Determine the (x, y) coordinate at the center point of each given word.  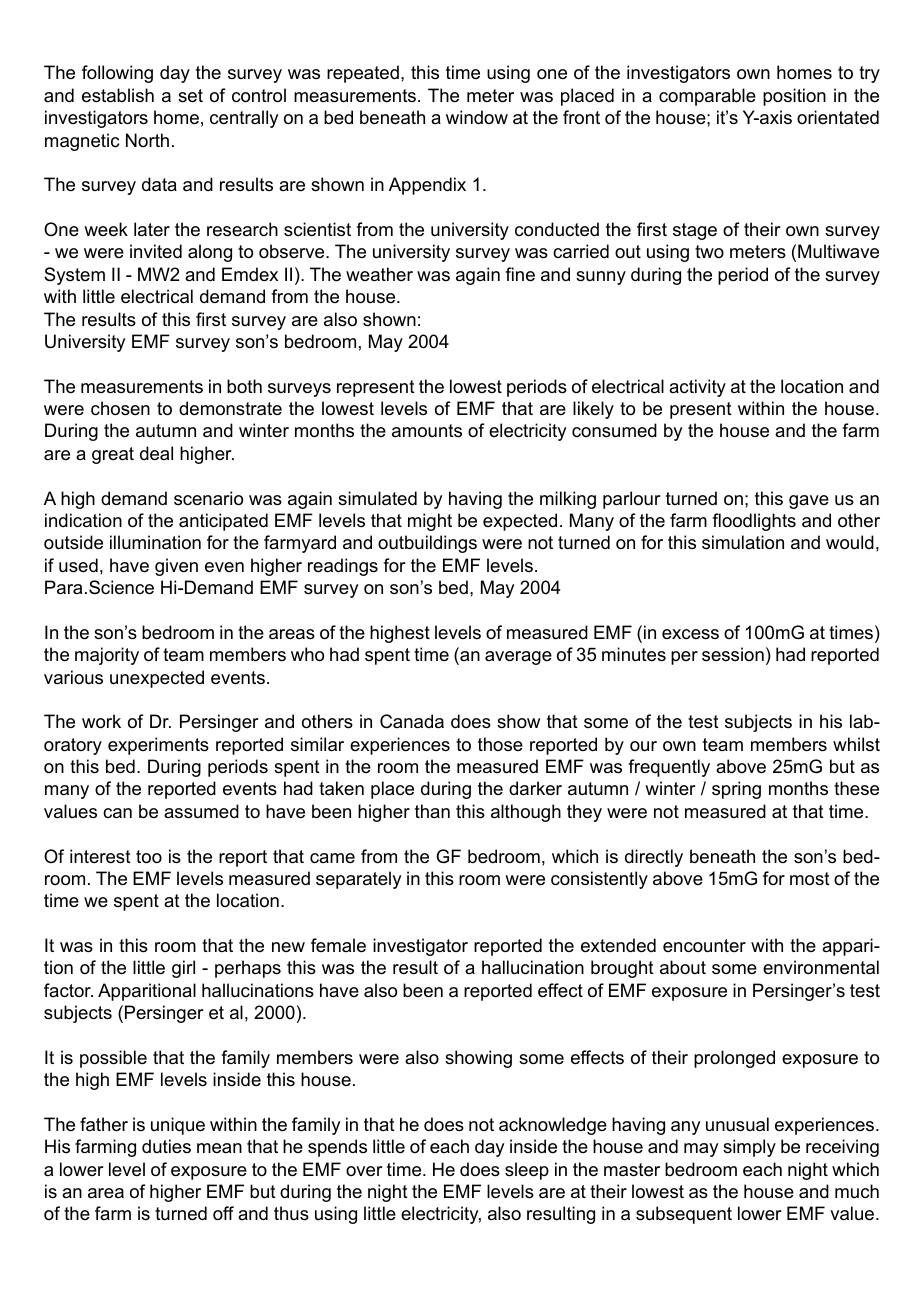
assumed (201, 811)
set (190, 96)
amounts (427, 430)
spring (736, 790)
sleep (527, 1171)
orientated (838, 117)
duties (166, 1146)
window (477, 117)
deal (156, 453)
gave (809, 502)
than (432, 811)
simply (749, 1148)
